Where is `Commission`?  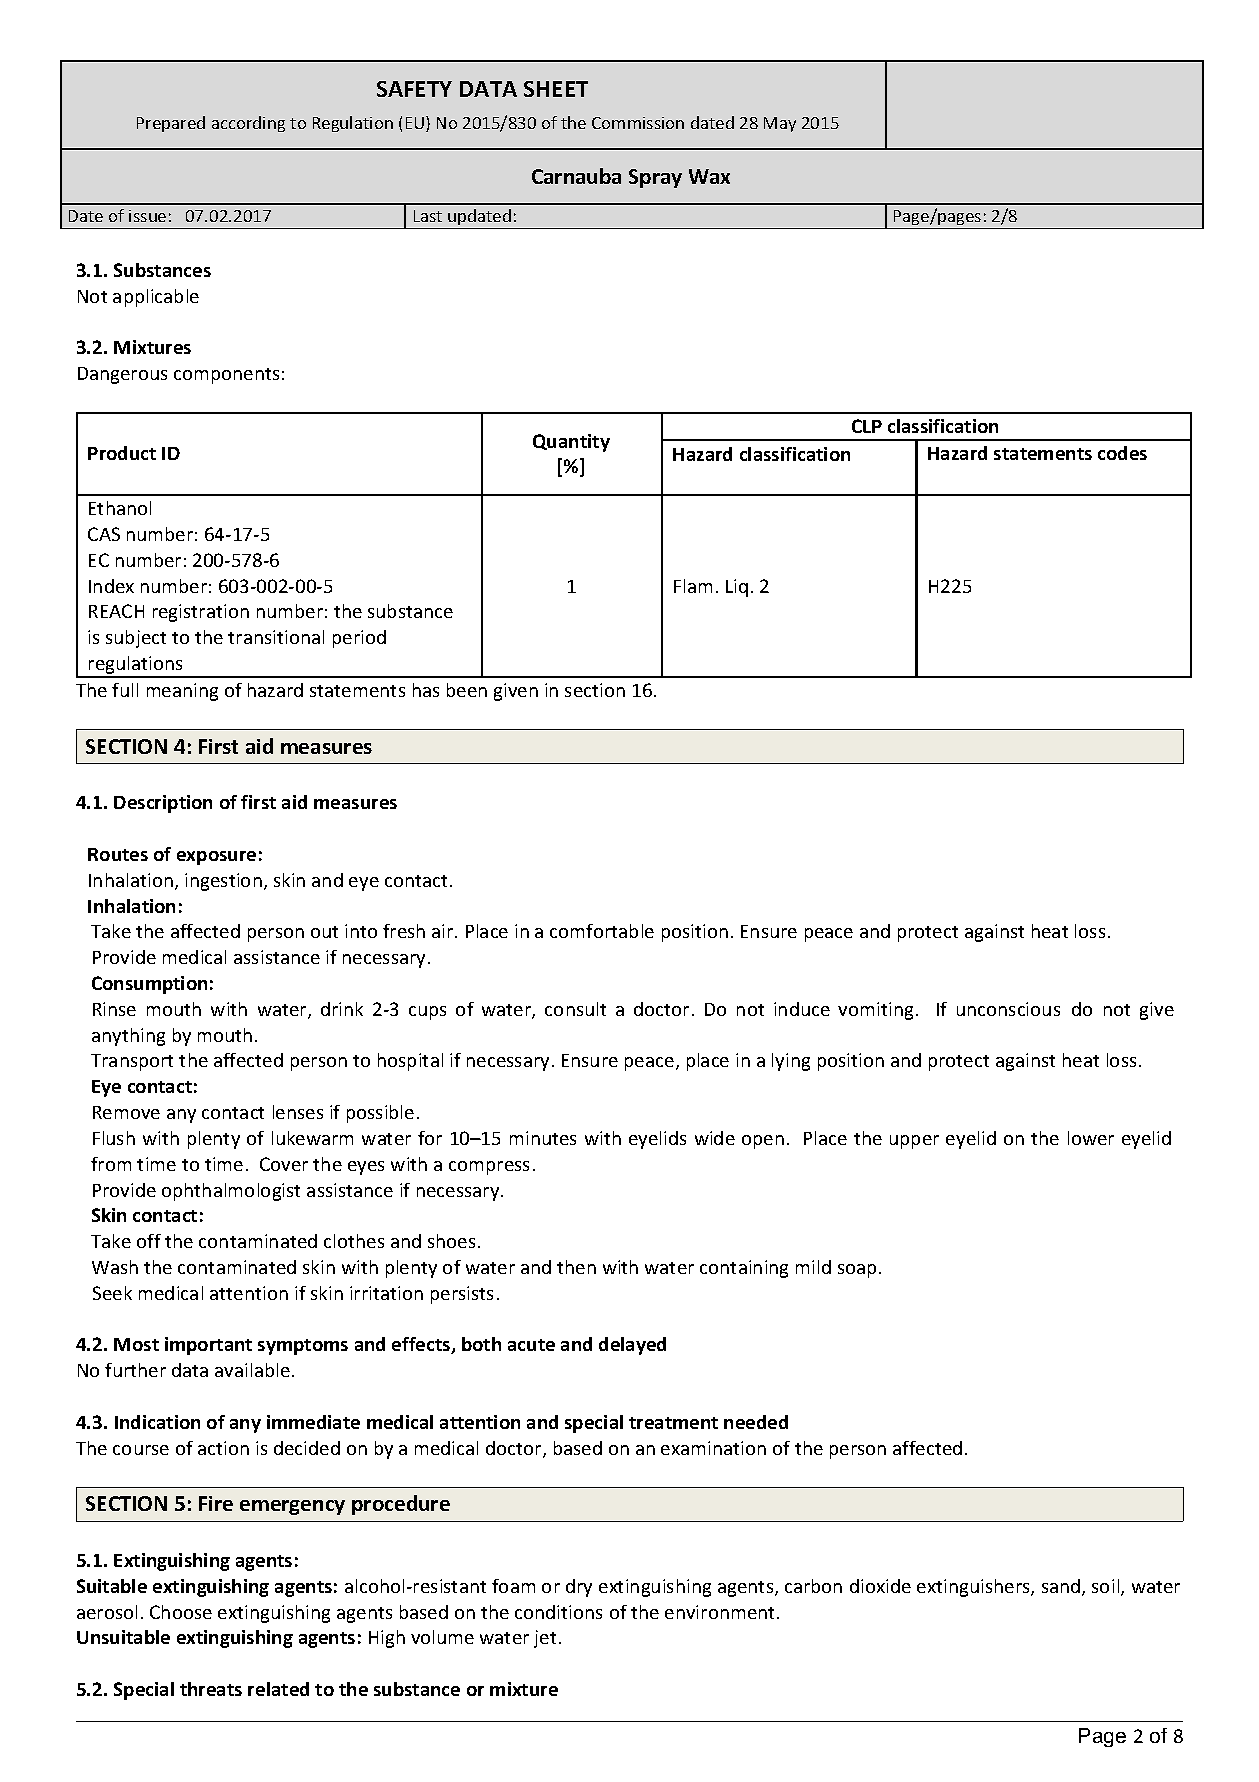 Commission is located at coordinates (638, 123).
